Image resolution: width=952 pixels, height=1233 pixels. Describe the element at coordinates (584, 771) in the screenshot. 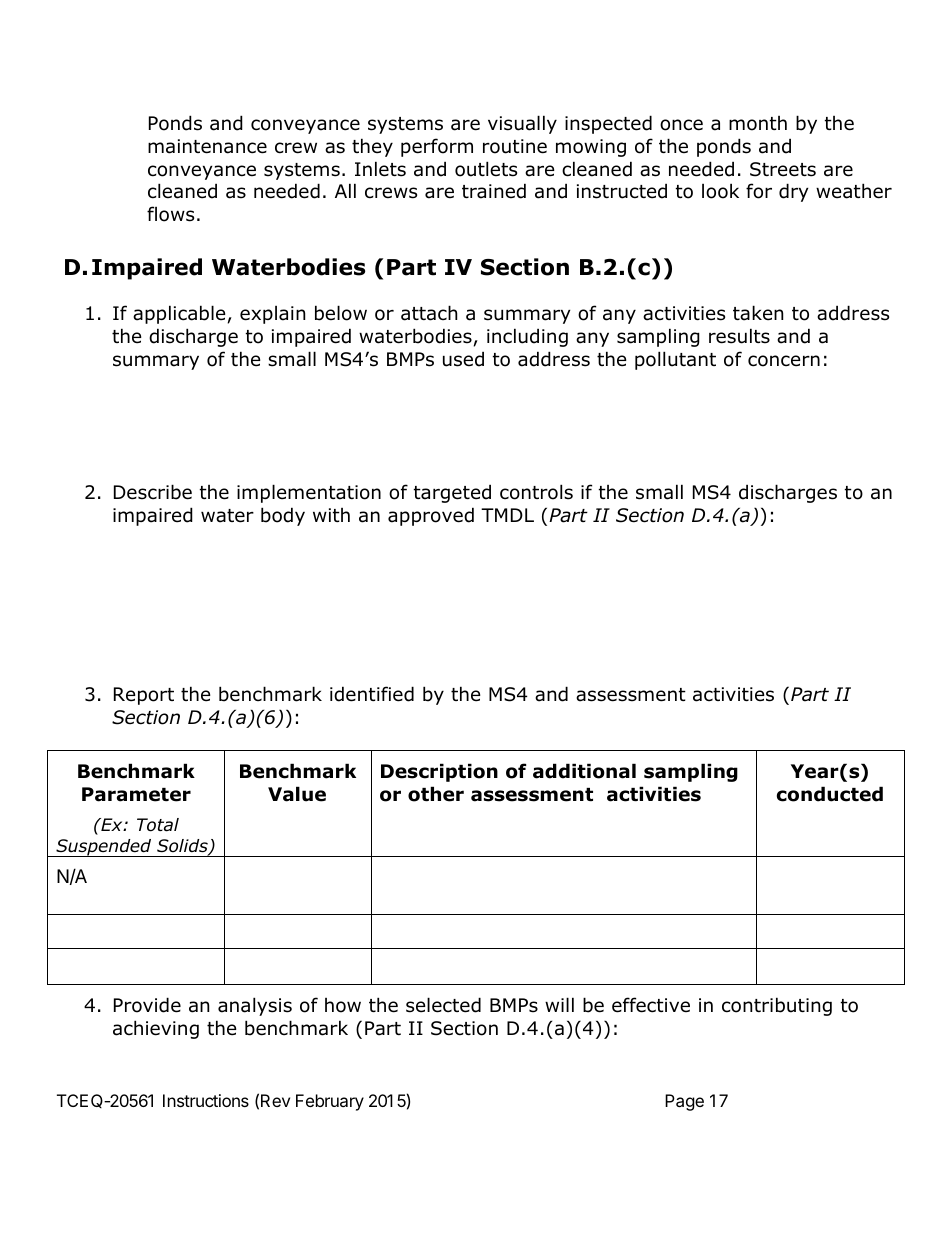

I see `additional` at that location.
